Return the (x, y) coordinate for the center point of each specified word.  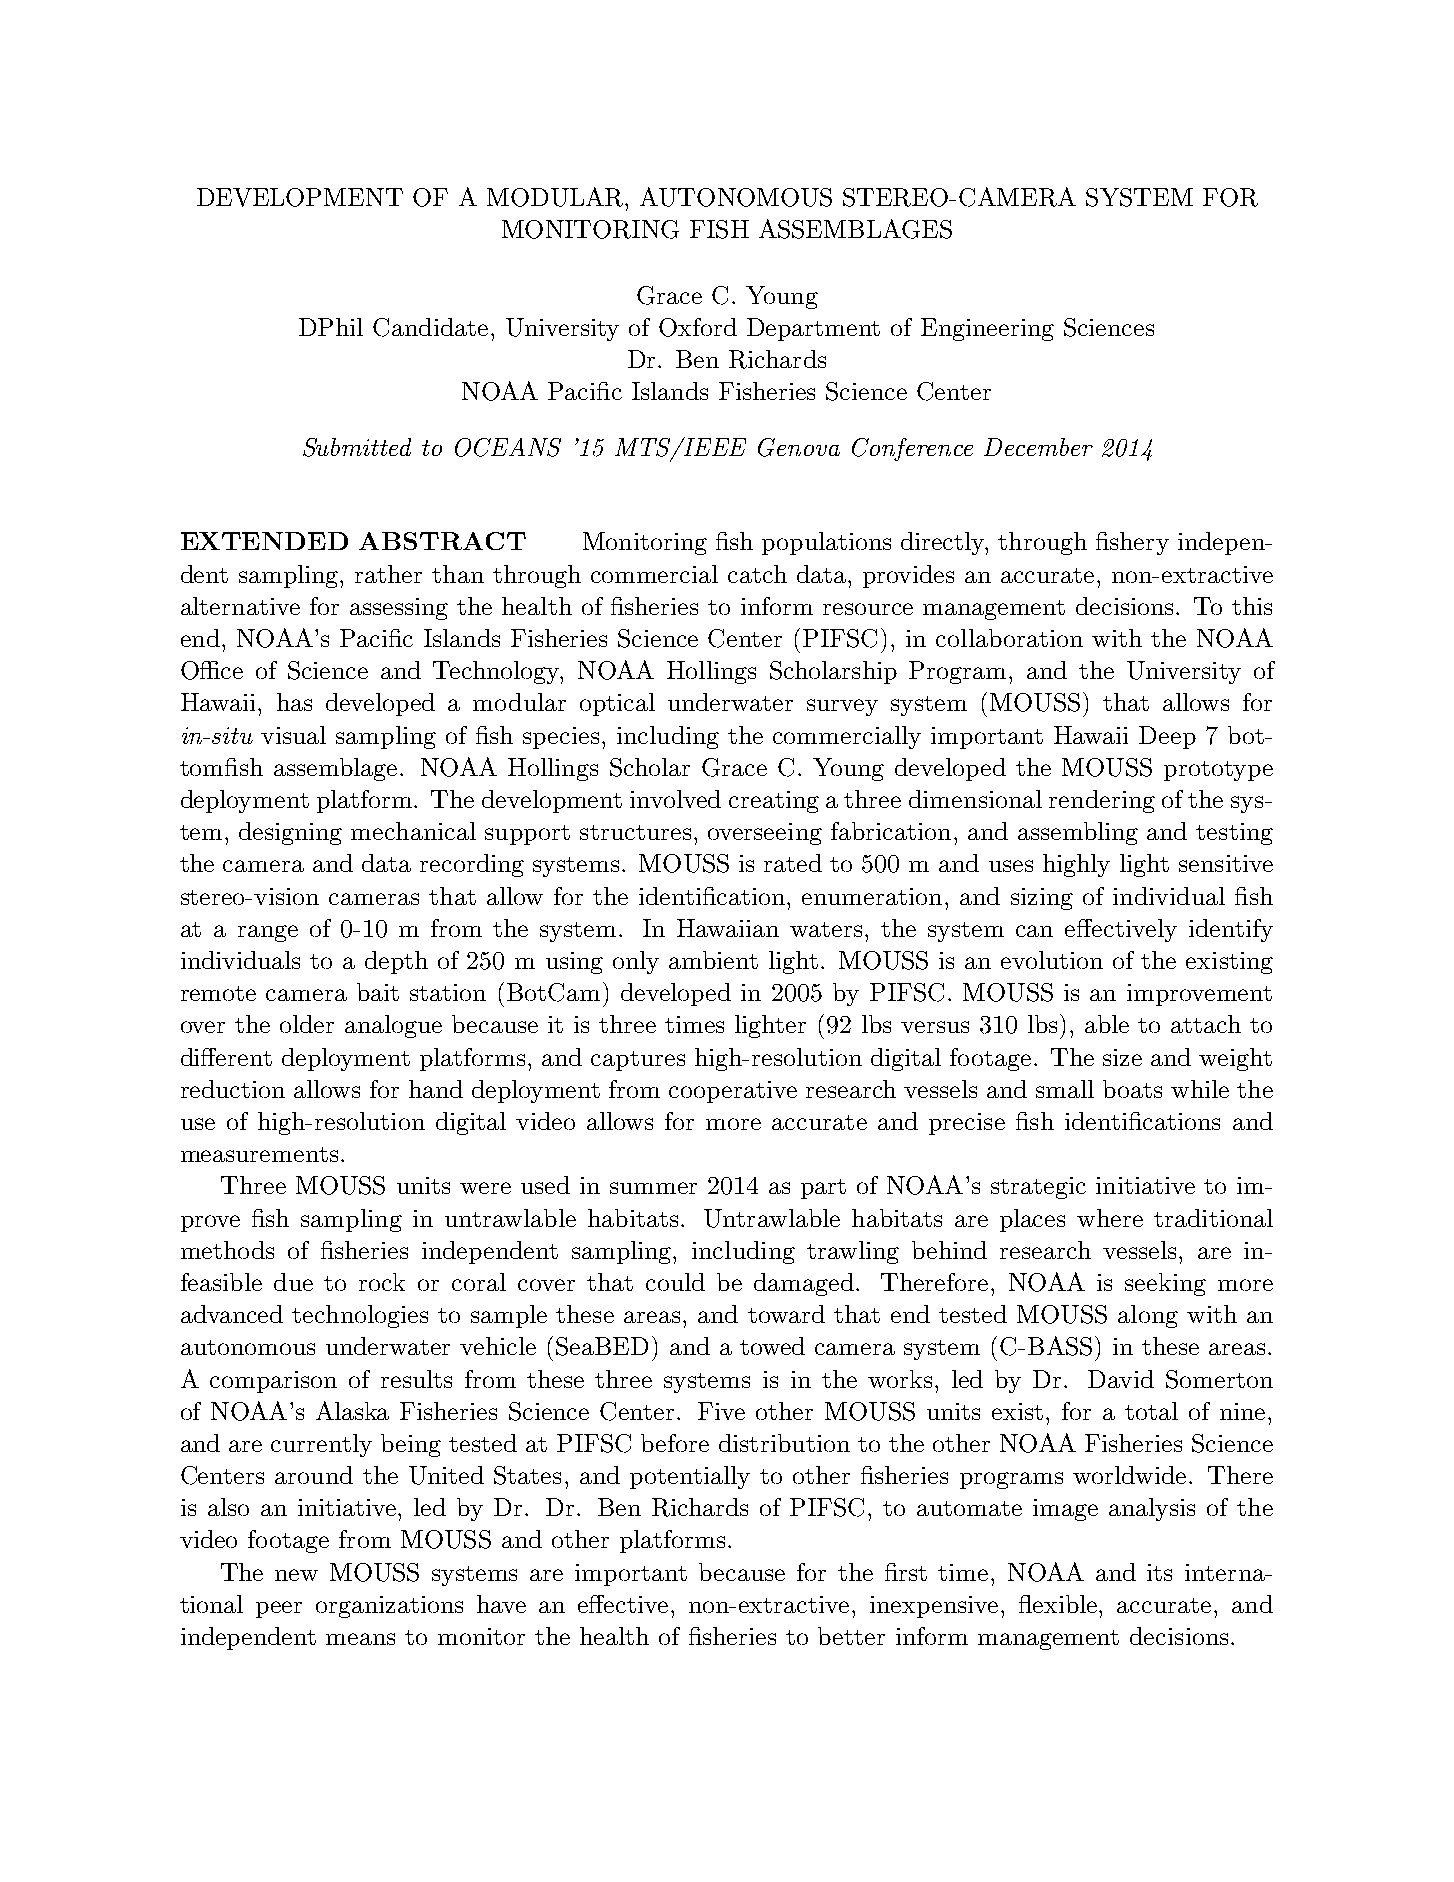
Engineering (987, 329)
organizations (389, 1607)
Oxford (698, 327)
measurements (259, 1154)
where (1110, 1218)
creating (774, 802)
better (851, 1636)
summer (653, 1188)
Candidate (430, 327)
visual (293, 735)
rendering (1102, 801)
